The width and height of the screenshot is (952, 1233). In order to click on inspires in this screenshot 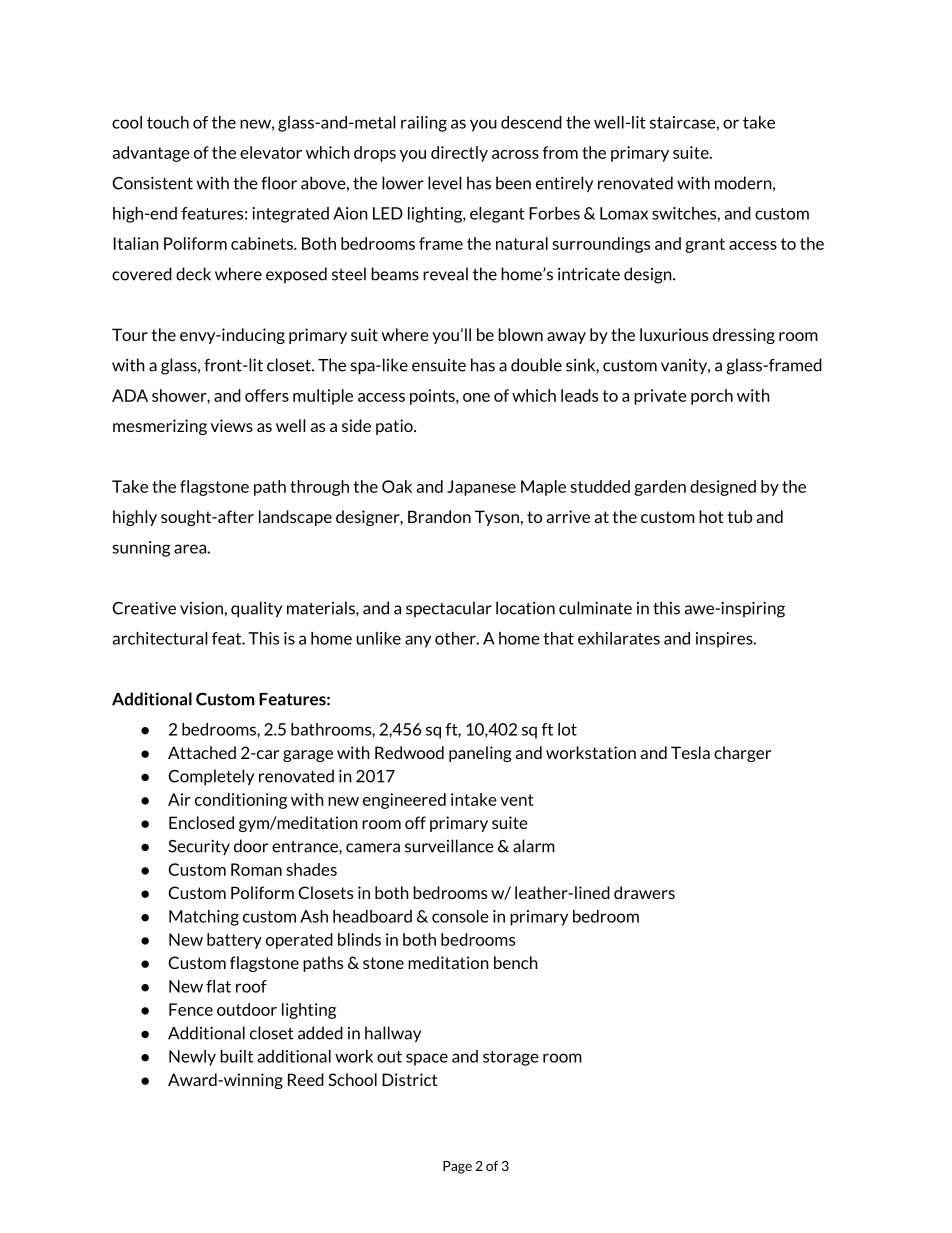, I will do `click(725, 640)`.
